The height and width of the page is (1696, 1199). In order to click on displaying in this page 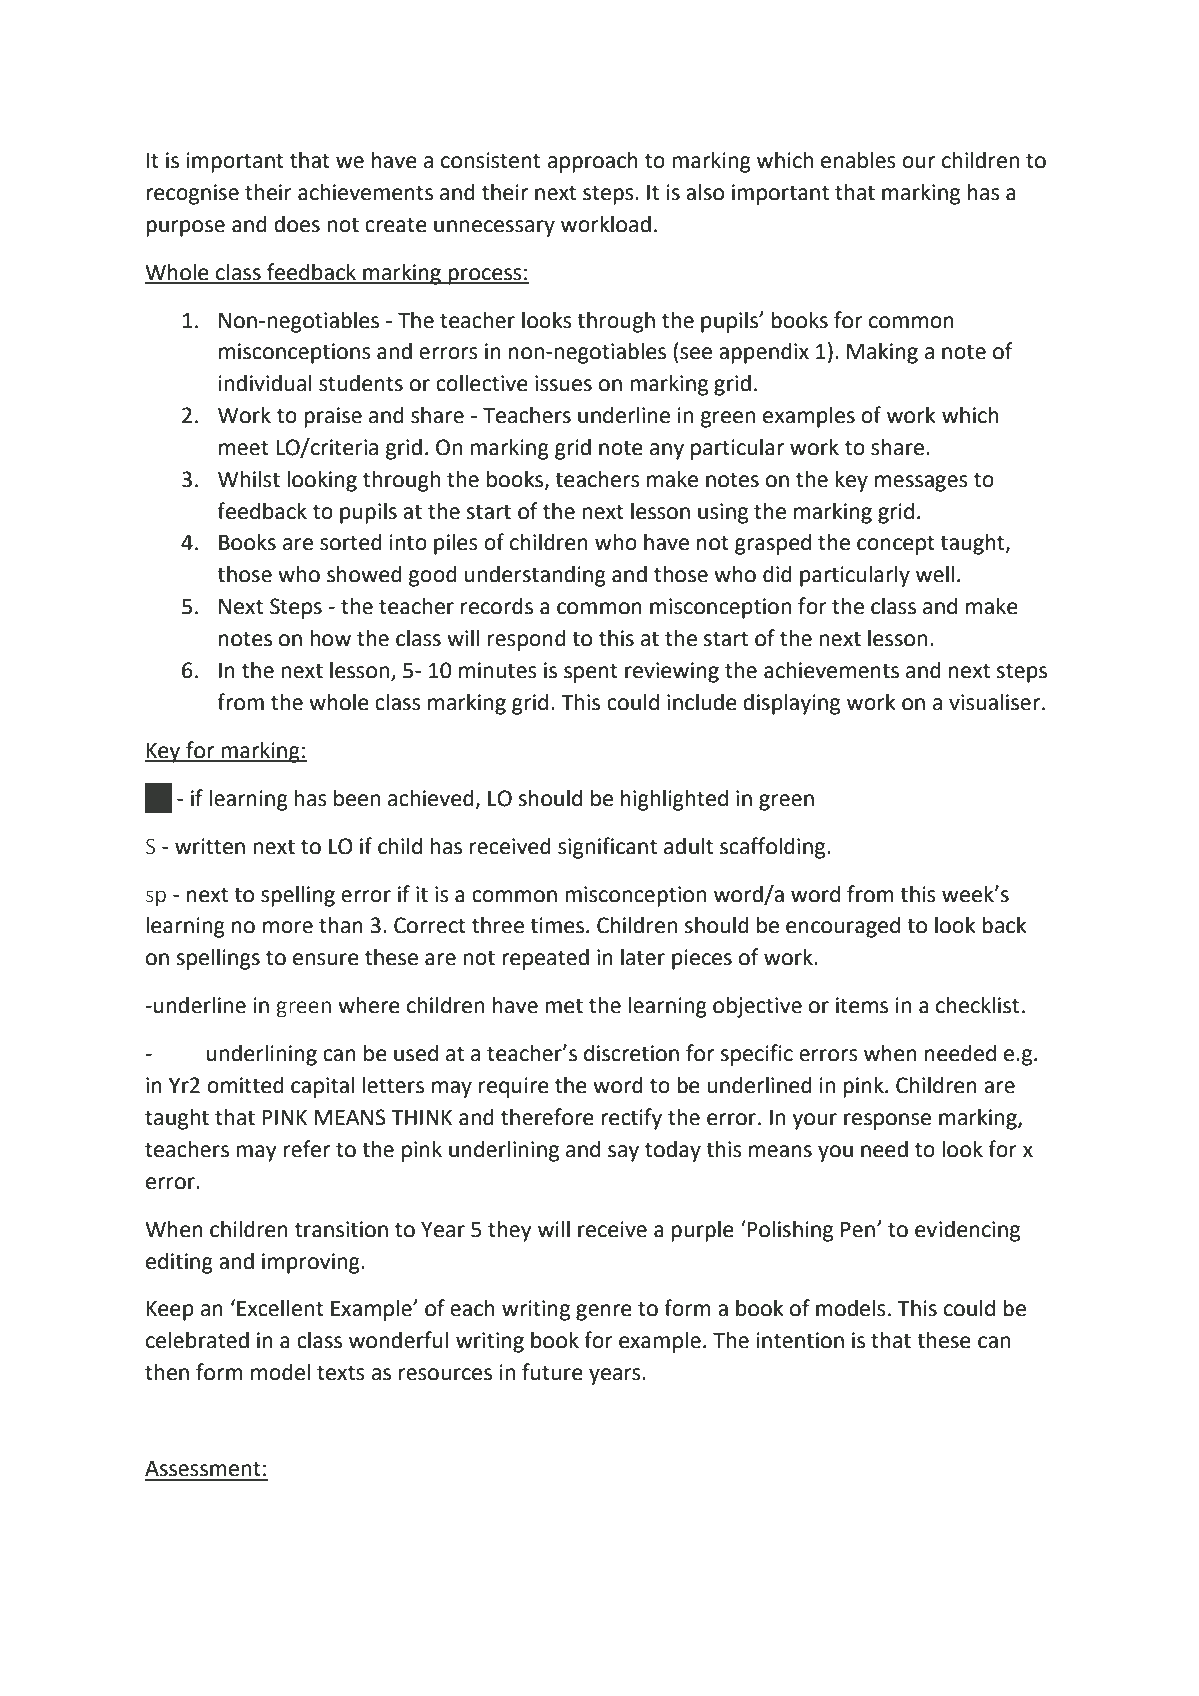, I will do `click(791, 704)`.
